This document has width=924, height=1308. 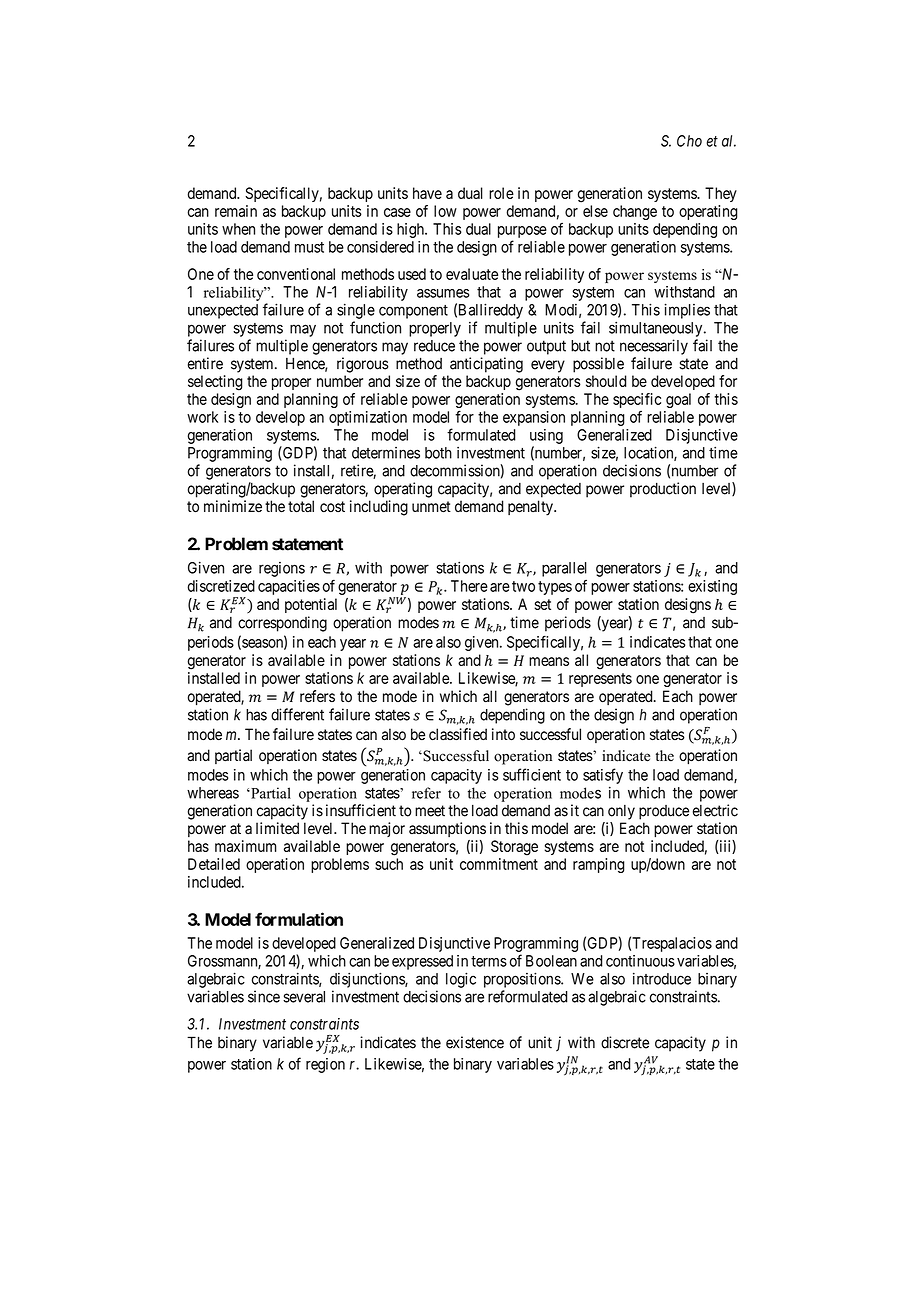 I want to click on have, so click(x=427, y=193).
